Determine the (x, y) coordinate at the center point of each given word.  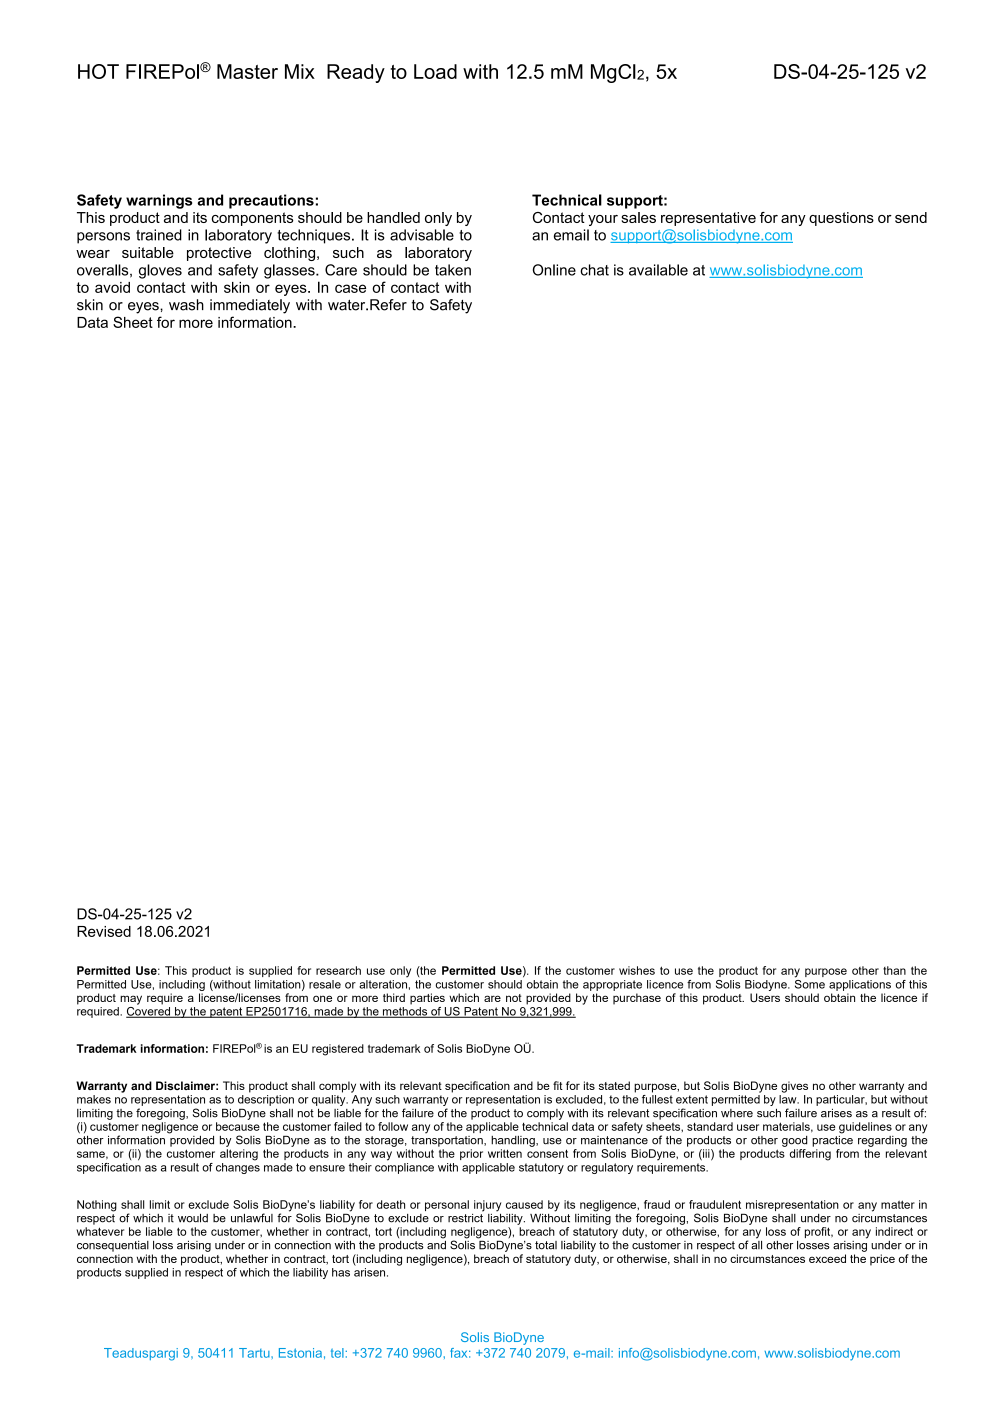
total (546, 1245)
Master (247, 71)
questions (841, 219)
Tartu (255, 1353)
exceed (827, 1258)
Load (435, 71)
